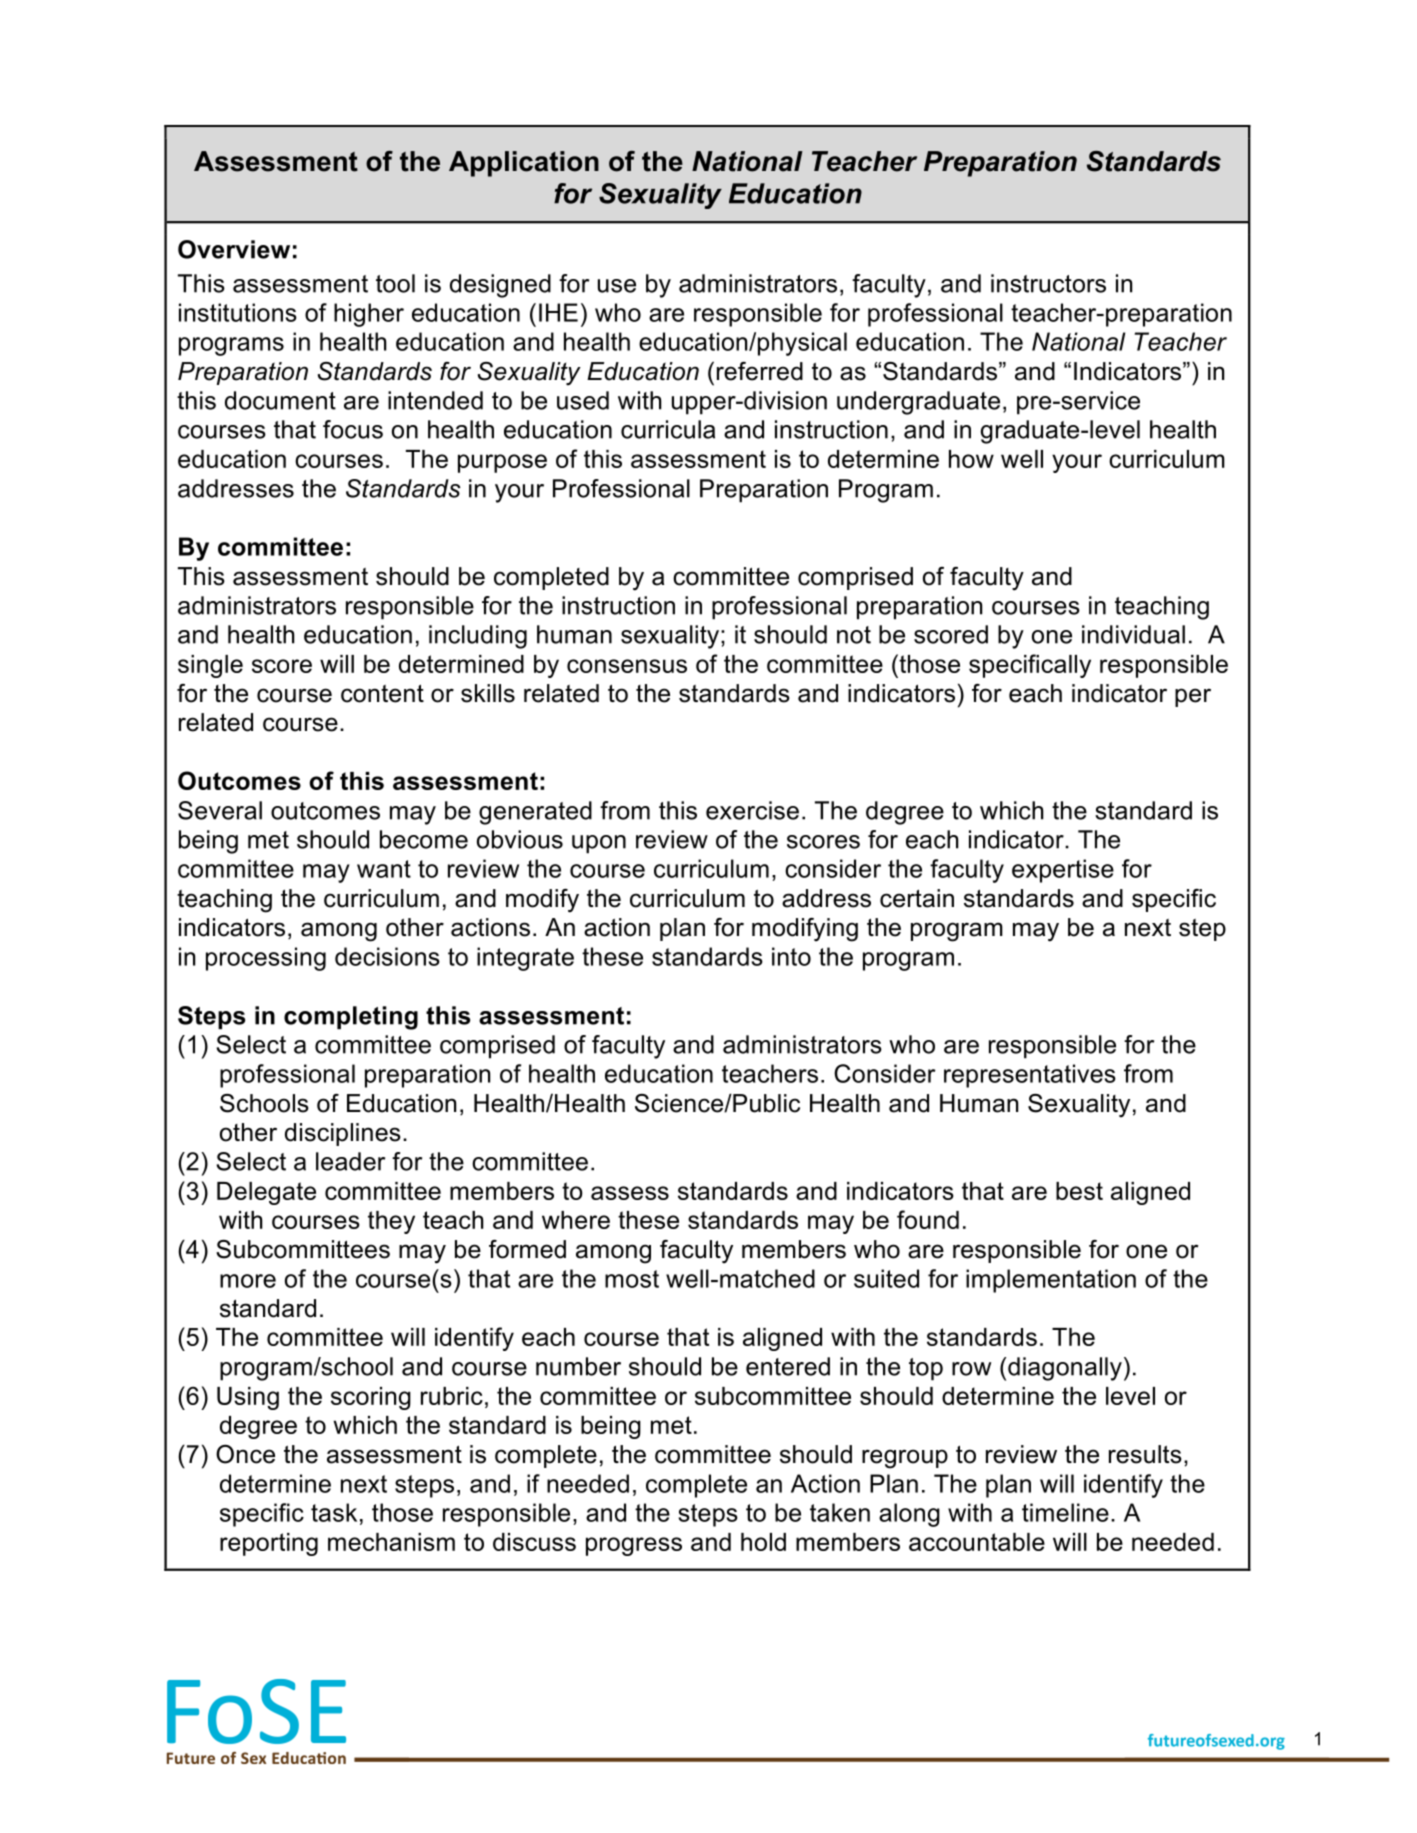 This screenshot has height=1833, width=1417. I want to click on task, so click(334, 1512).
